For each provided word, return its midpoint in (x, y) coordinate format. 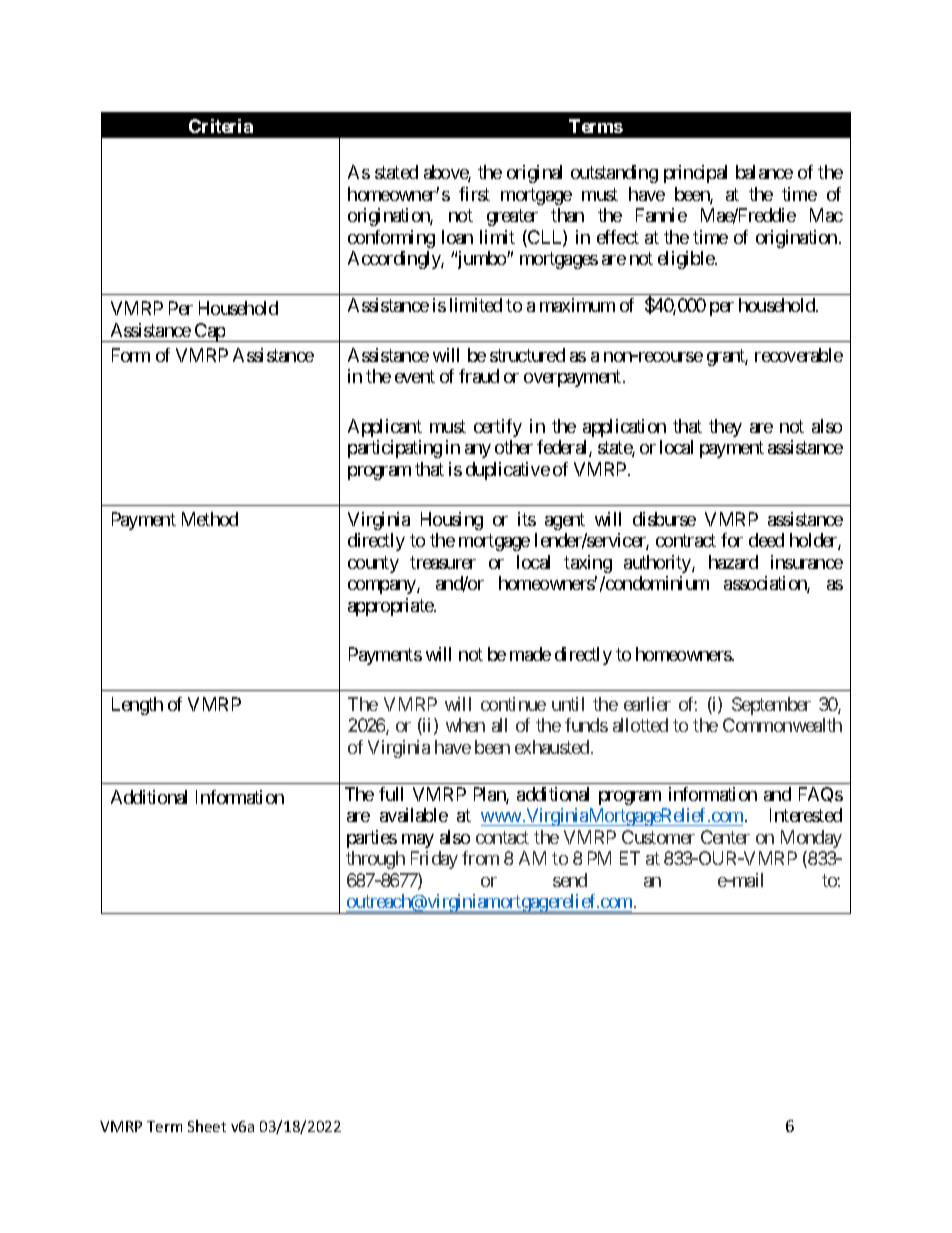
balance (764, 172)
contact (502, 837)
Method (210, 519)
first (474, 194)
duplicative (508, 471)
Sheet (207, 1126)
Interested (806, 815)
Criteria (221, 126)
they (725, 428)
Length (137, 706)
